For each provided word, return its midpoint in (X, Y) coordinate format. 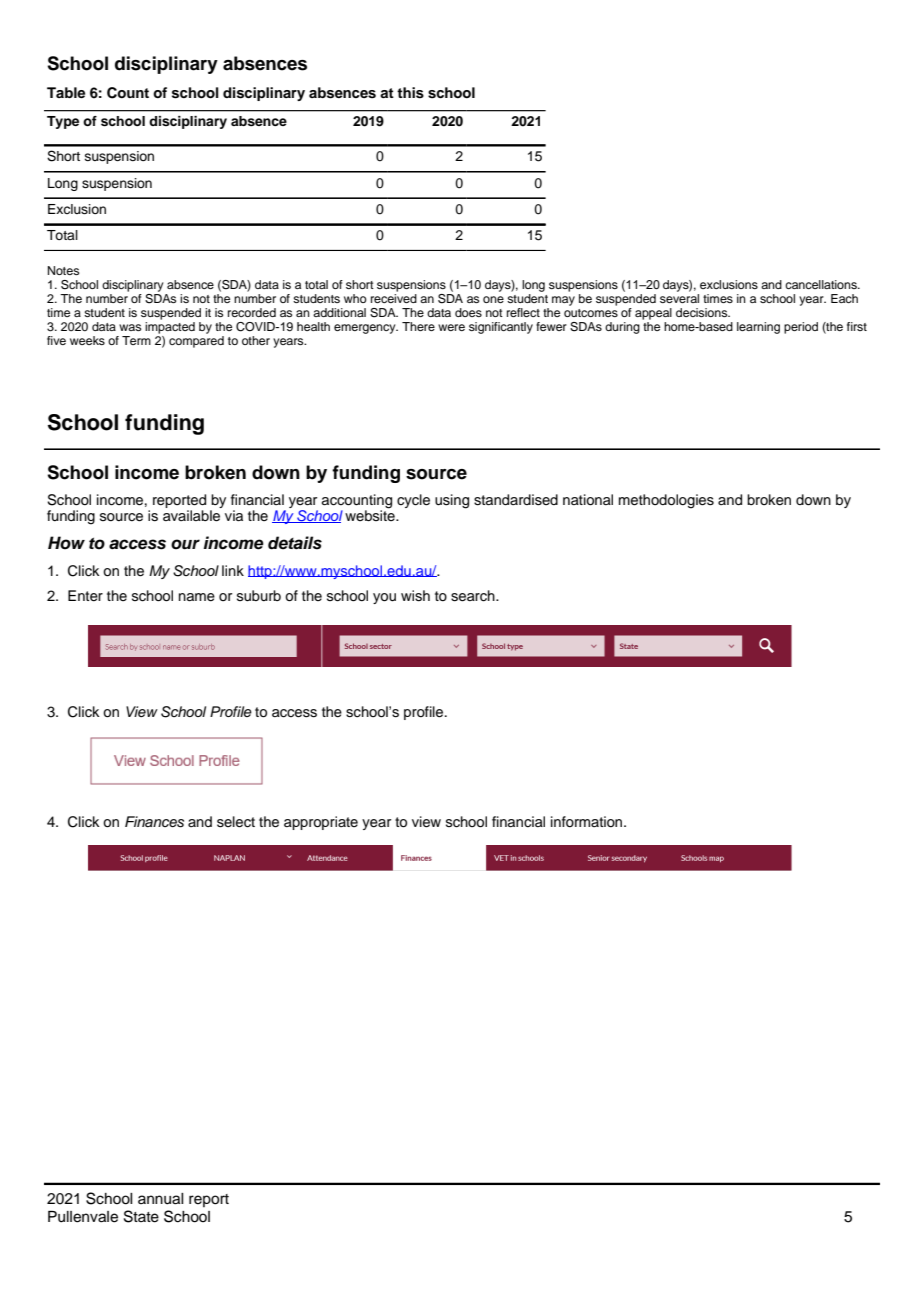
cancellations (822, 284)
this (410, 93)
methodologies (666, 501)
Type (63, 122)
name (197, 597)
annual (161, 1199)
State (141, 1216)
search (474, 596)
